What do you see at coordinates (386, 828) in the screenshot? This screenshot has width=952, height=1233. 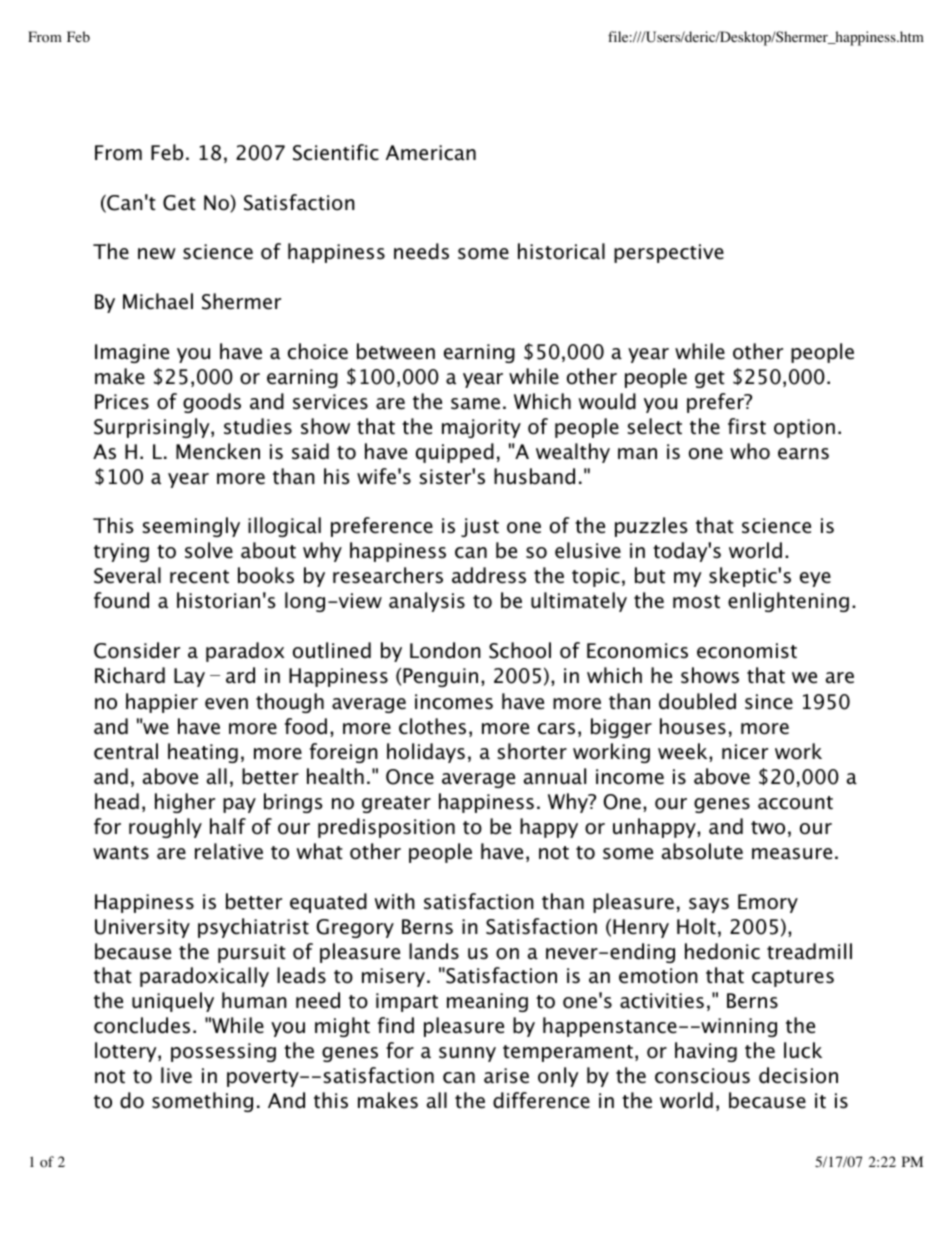 I see `predisposition` at bounding box center [386, 828].
